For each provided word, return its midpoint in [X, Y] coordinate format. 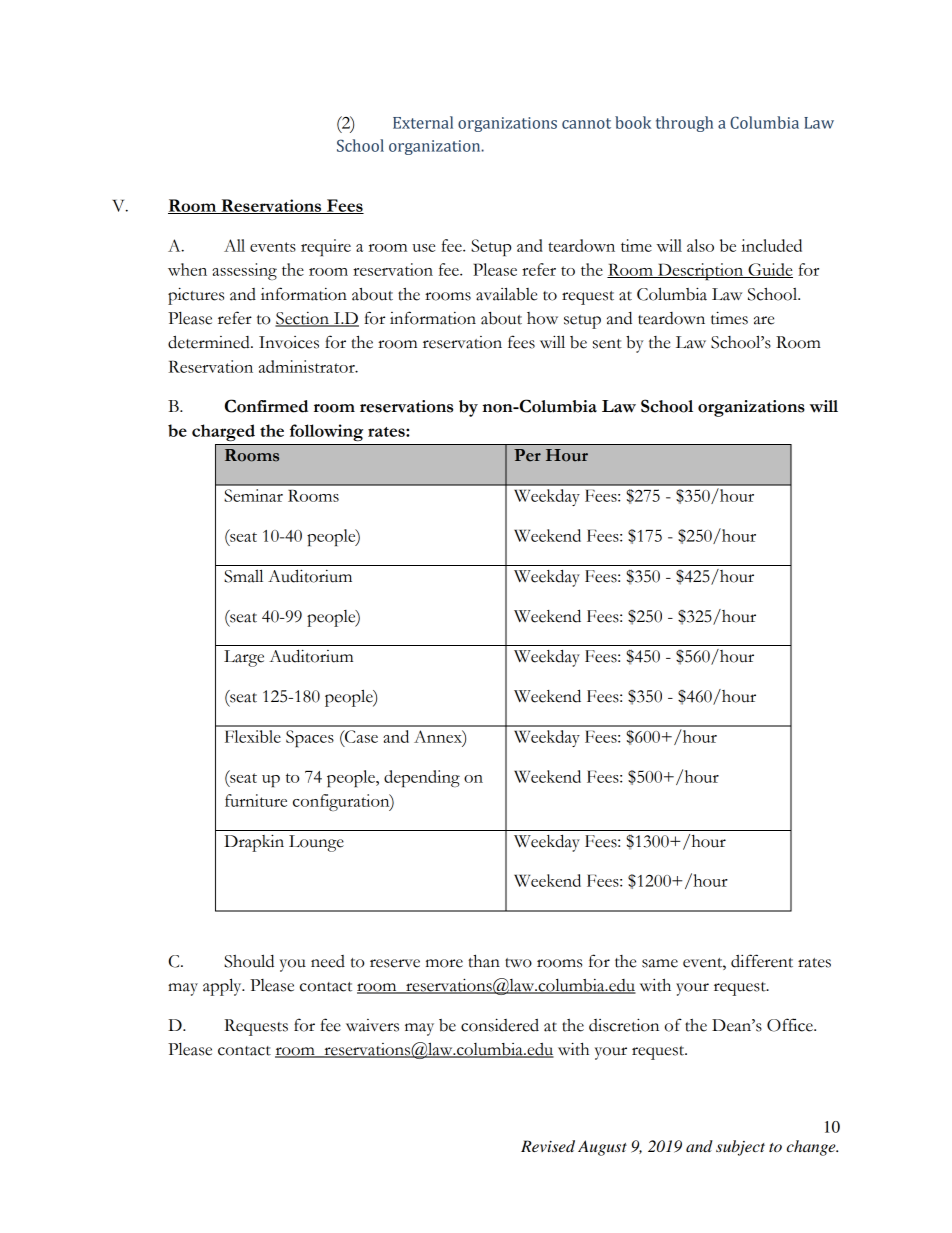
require [326, 248]
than [484, 961]
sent [607, 344]
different [762, 961]
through [684, 124]
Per [527, 455]
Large [244, 658]
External [423, 122]
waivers [372, 1025]
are [764, 320]
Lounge [316, 843]
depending [422, 778]
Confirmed [266, 406]
